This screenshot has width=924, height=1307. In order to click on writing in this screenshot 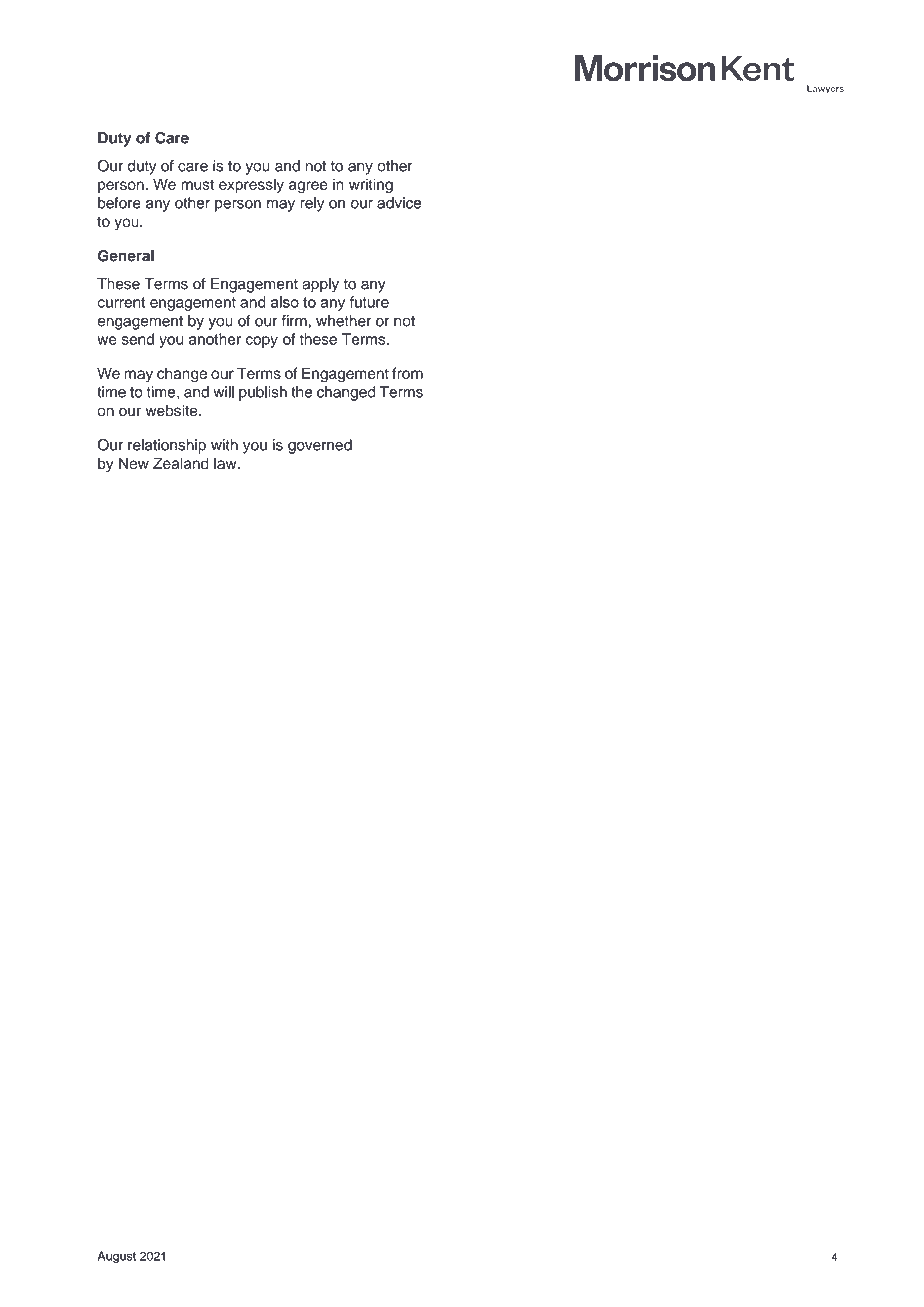, I will do `click(371, 186)`.
